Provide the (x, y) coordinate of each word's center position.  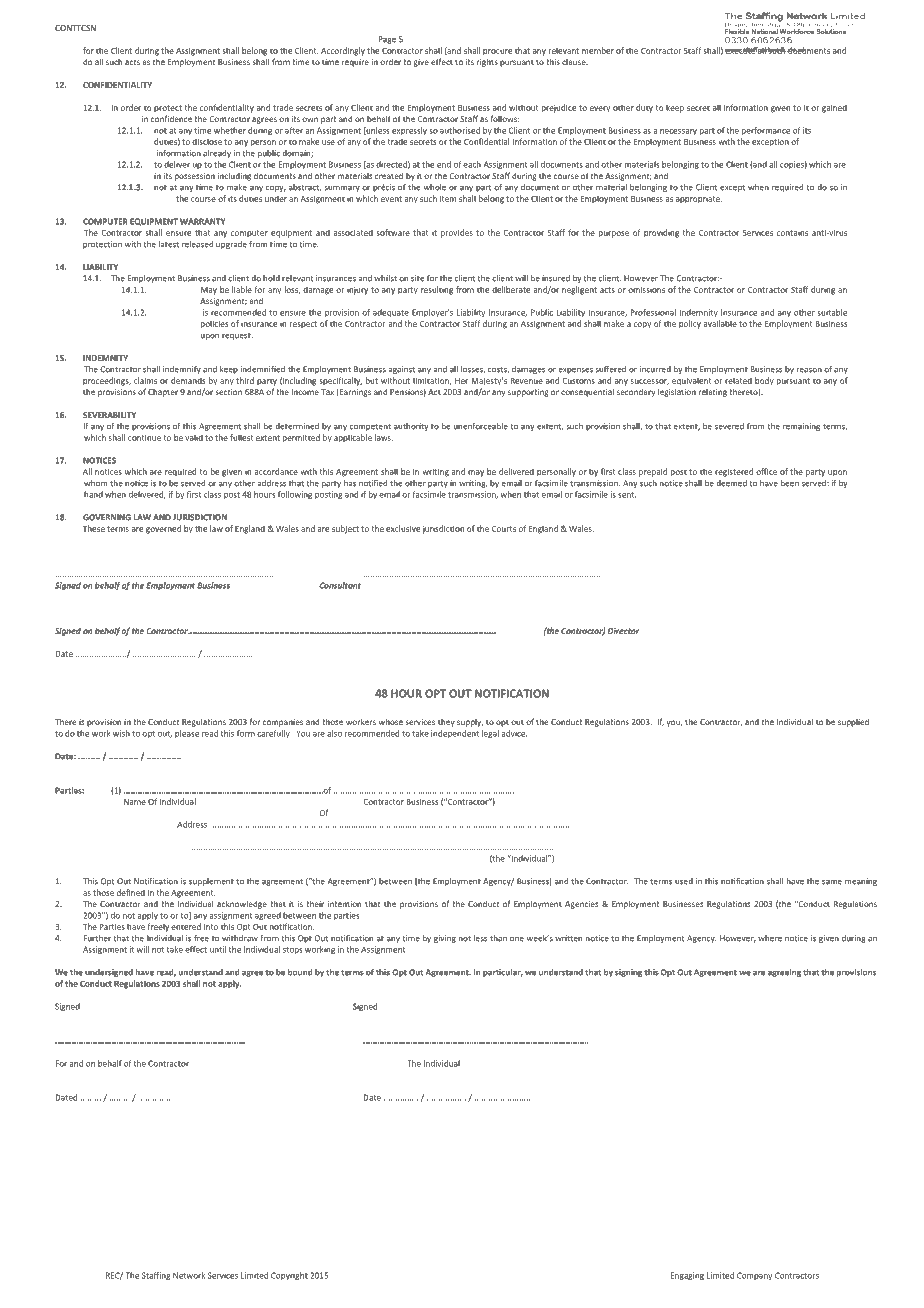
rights (487, 62)
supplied (853, 722)
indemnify (182, 370)
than (498, 938)
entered (186, 926)
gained (834, 108)
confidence (171, 118)
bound (300, 972)
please (187, 734)
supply (470, 723)
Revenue (526, 381)
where (770, 938)
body (764, 381)
